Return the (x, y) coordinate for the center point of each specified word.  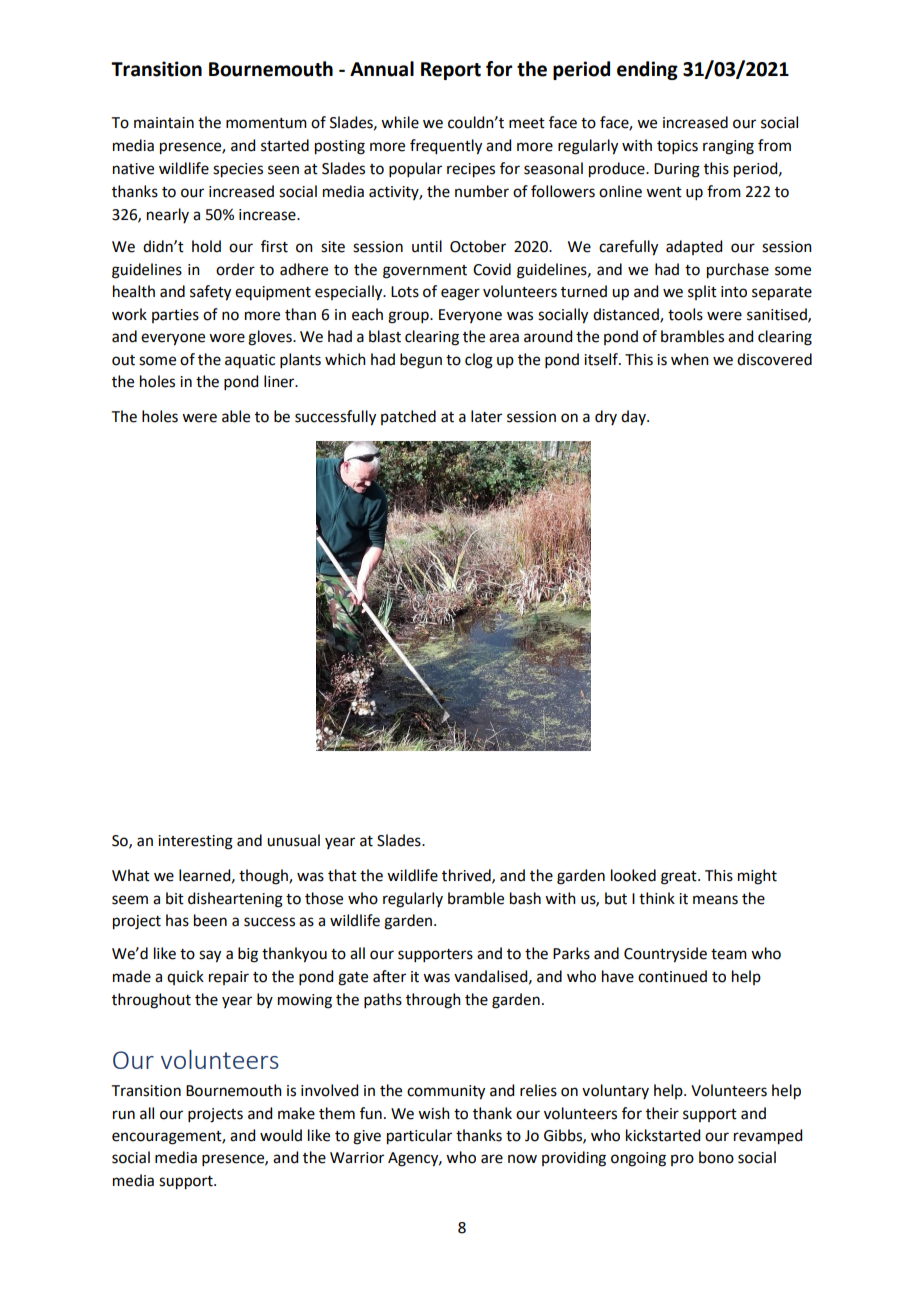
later (486, 416)
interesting (195, 842)
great (680, 878)
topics (677, 147)
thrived (467, 876)
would (281, 1135)
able (236, 416)
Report (451, 71)
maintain (164, 123)
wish (434, 1113)
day (634, 417)
